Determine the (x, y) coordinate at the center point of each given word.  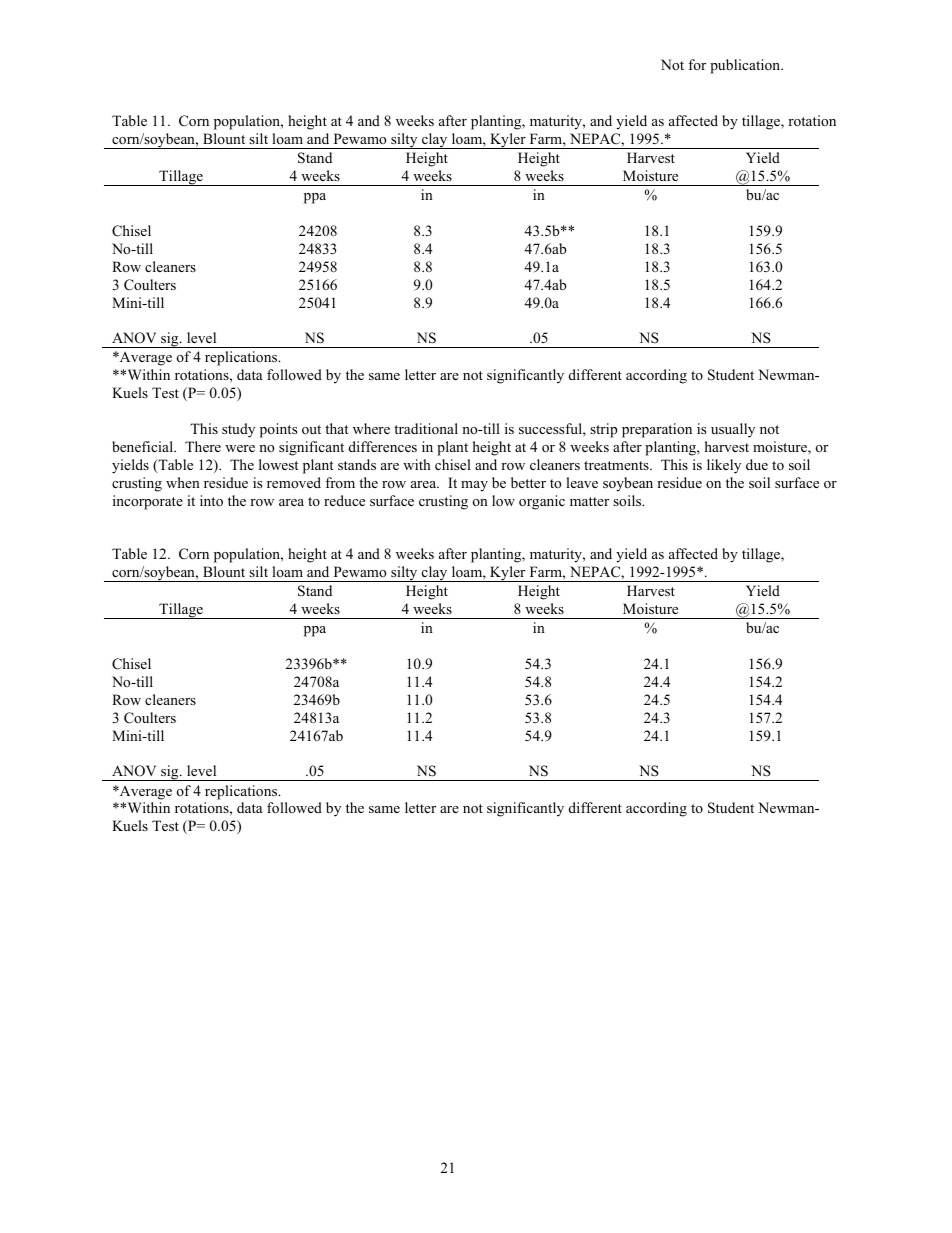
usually (733, 430)
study (238, 430)
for (697, 64)
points (278, 430)
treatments (617, 465)
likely (724, 466)
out (311, 429)
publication (746, 66)
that (336, 428)
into (211, 500)
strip (604, 430)
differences (383, 446)
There (203, 446)
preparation (657, 430)
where (371, 428)
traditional (426, 428)
